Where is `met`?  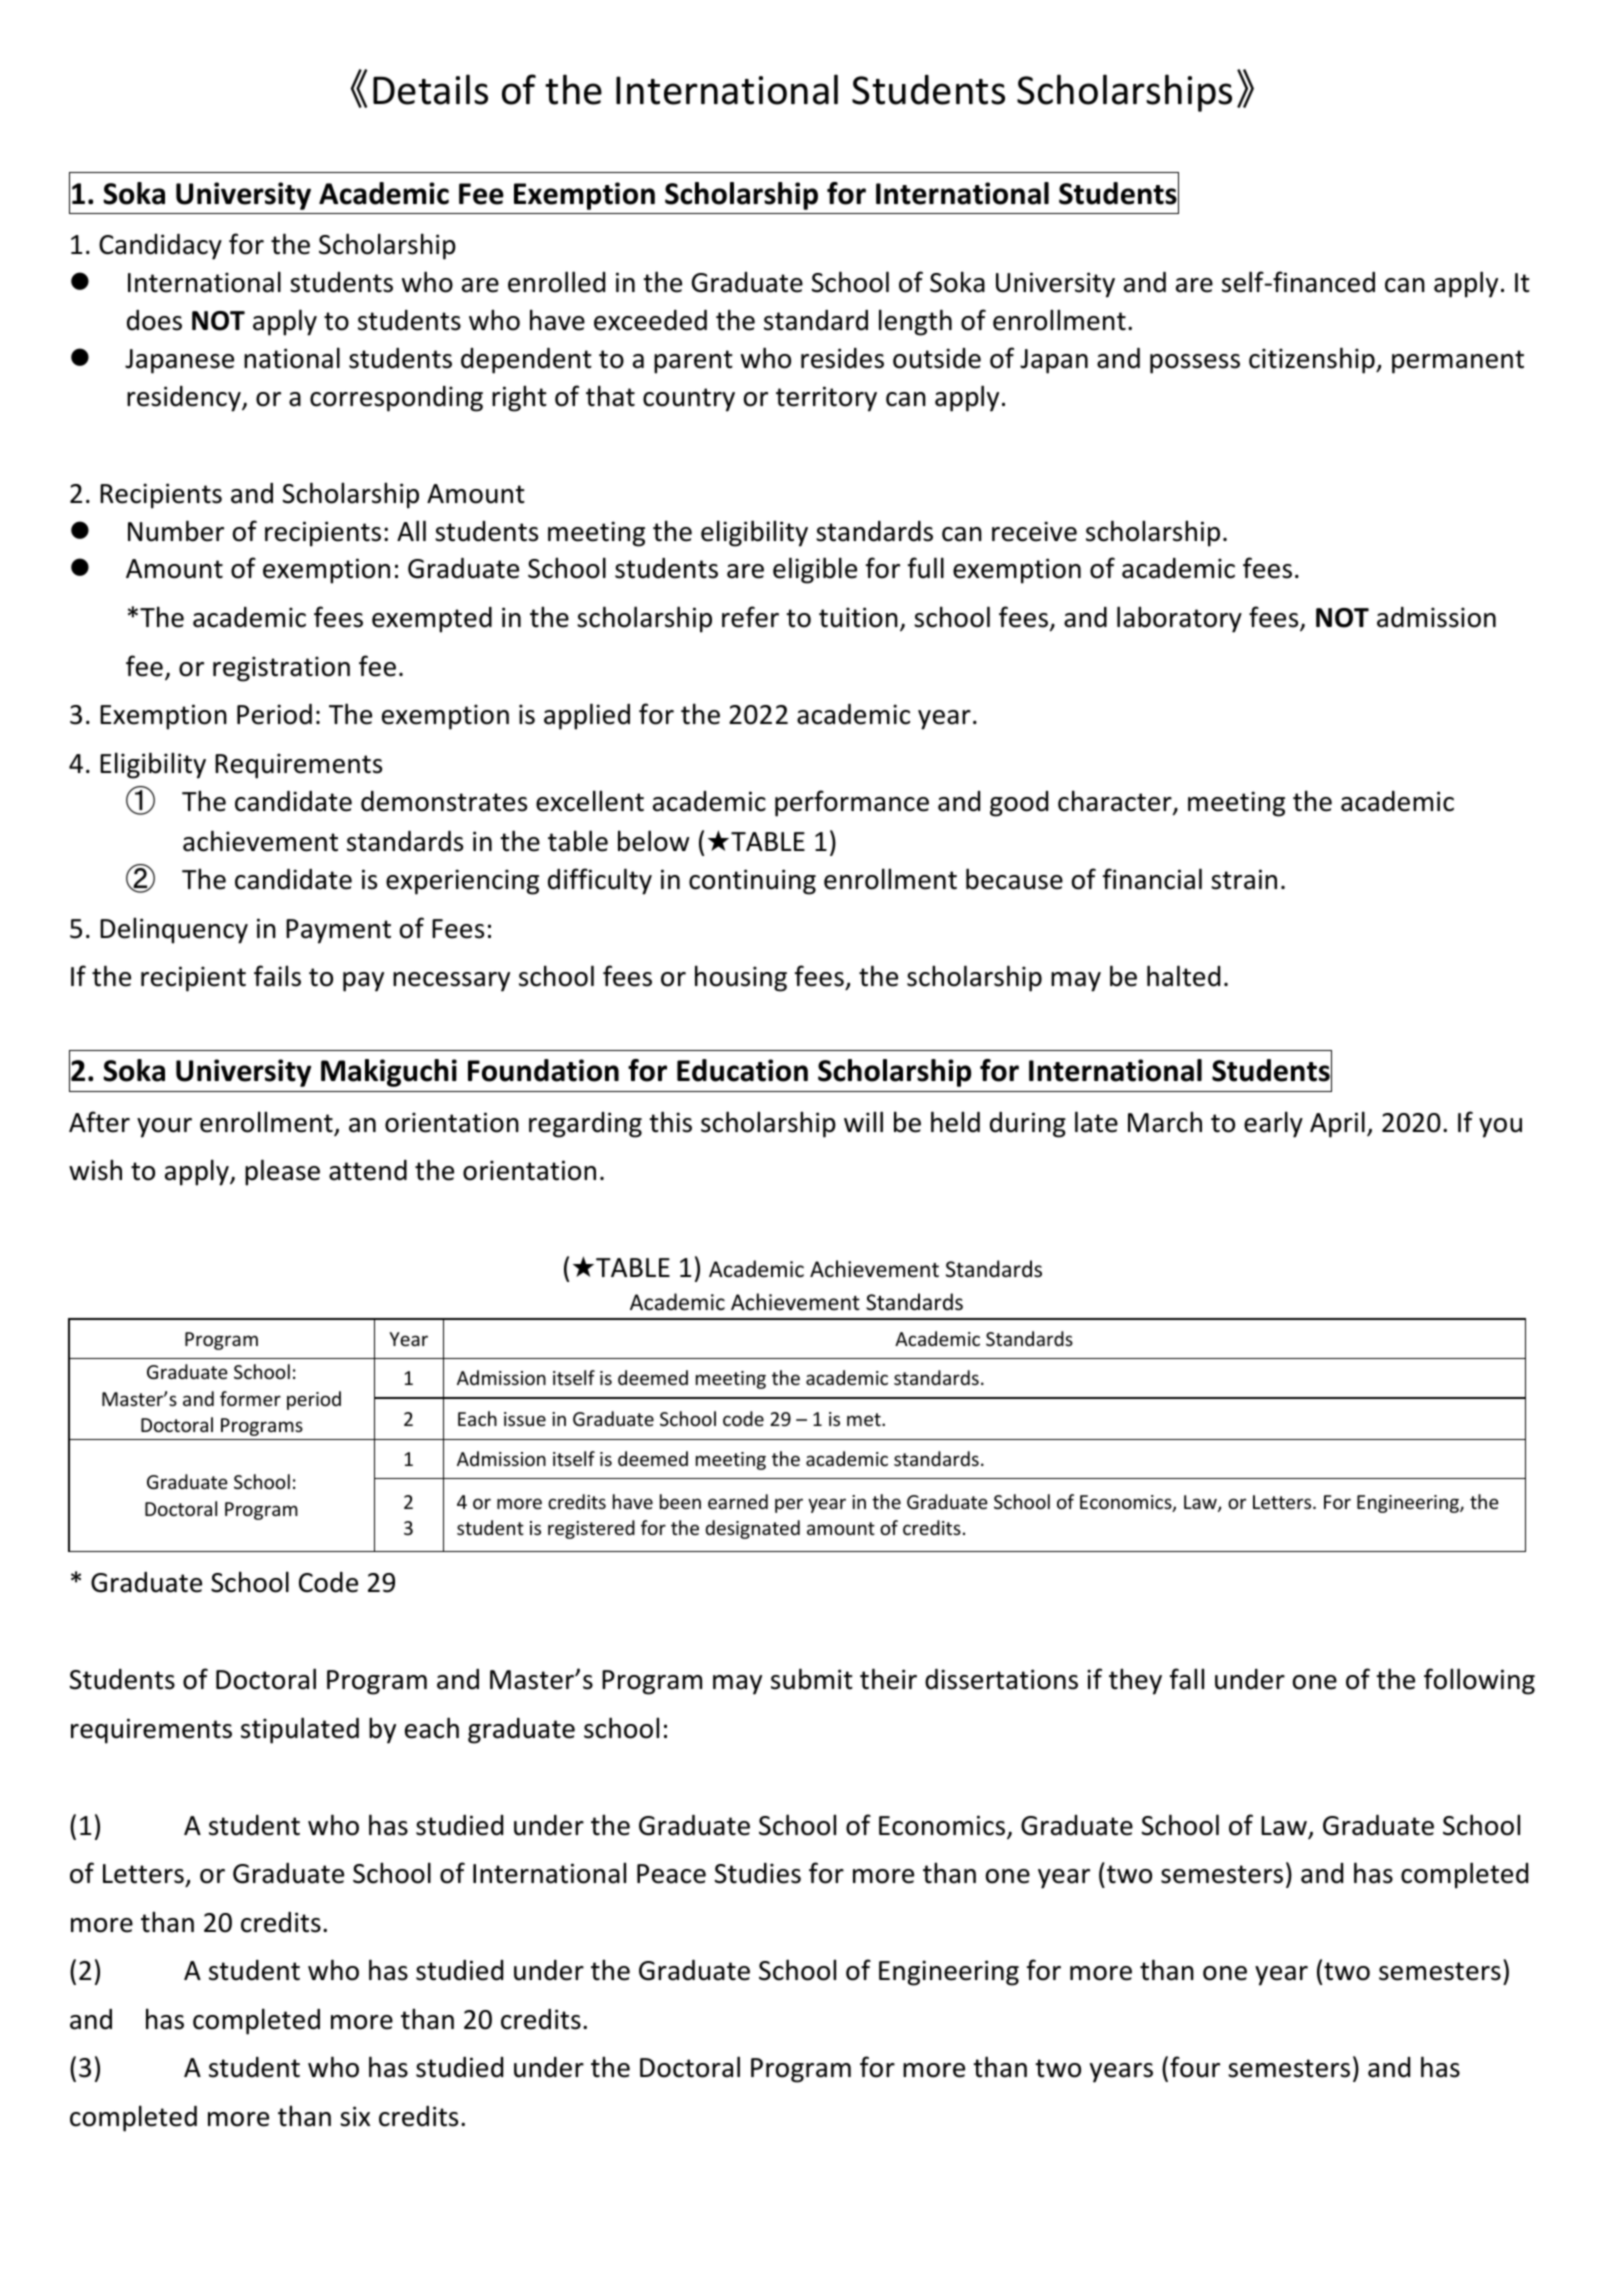 met is located at coordinates (865, 1419).
